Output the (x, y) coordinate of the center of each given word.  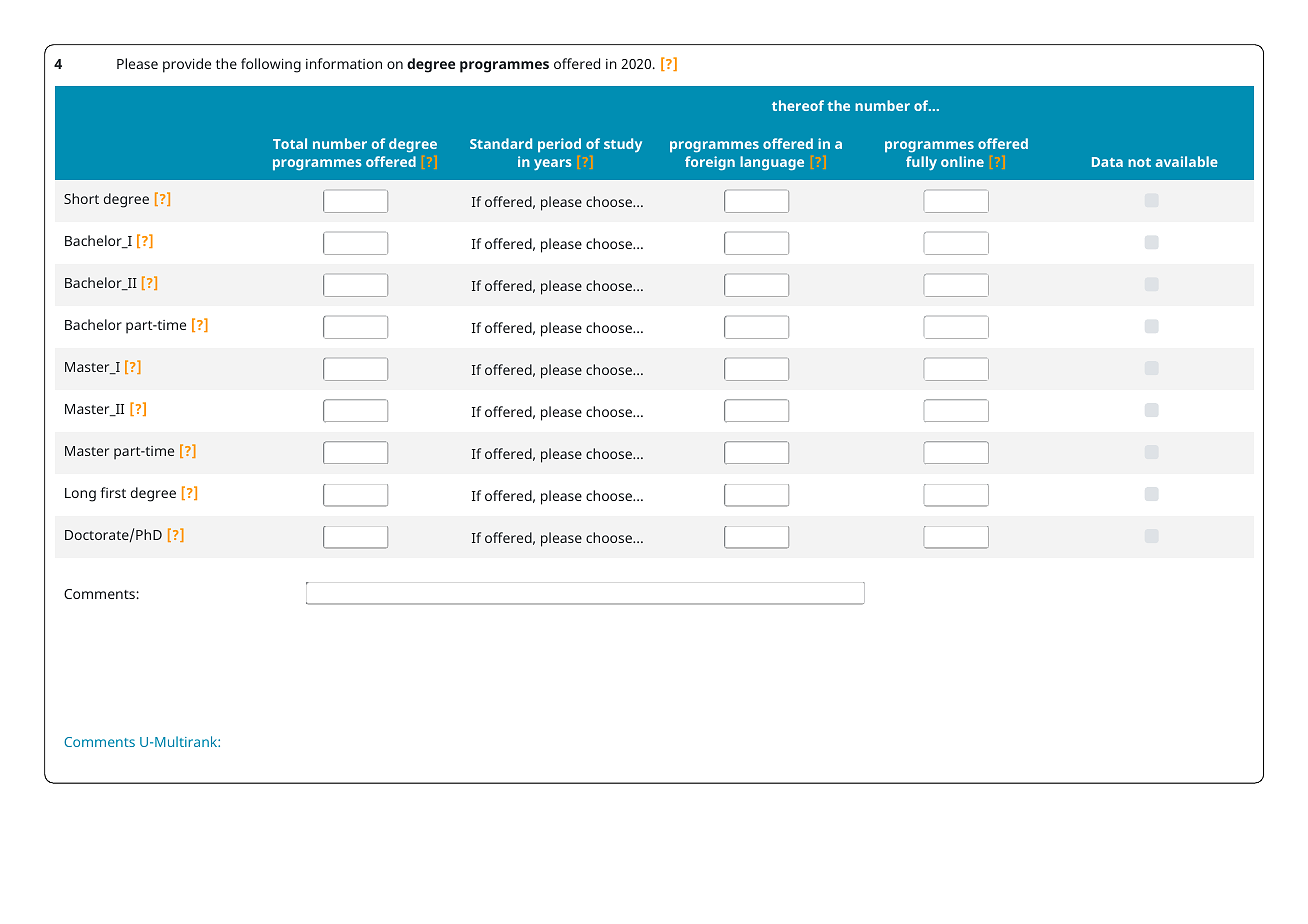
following (271, 65)
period (559, 145)
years (553, 164)
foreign (710, 163)
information (344, 63)
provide (187, 65)
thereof (798, 105)
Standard (501, 143)
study (623, 145)
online (962, 161)
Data (1107, 162)
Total (290, 143)
